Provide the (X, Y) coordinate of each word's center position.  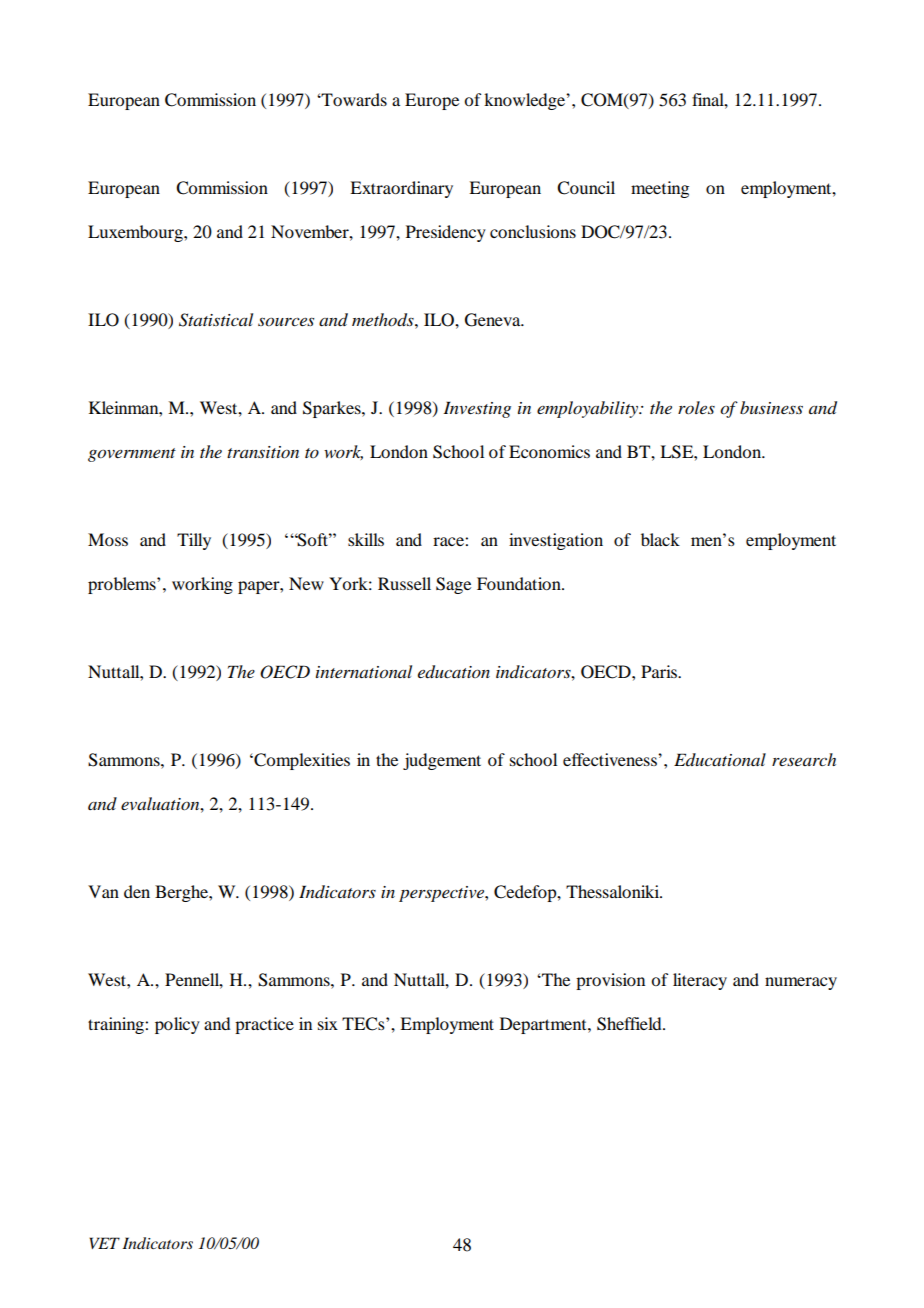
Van (103, 891)
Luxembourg (136, 233)
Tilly (194, 541)
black (660, 539)
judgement (442, 761)
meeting (660, 189)
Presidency (446, 233)
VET (104, 1243)
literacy (700, 981)
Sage (453, 585)
